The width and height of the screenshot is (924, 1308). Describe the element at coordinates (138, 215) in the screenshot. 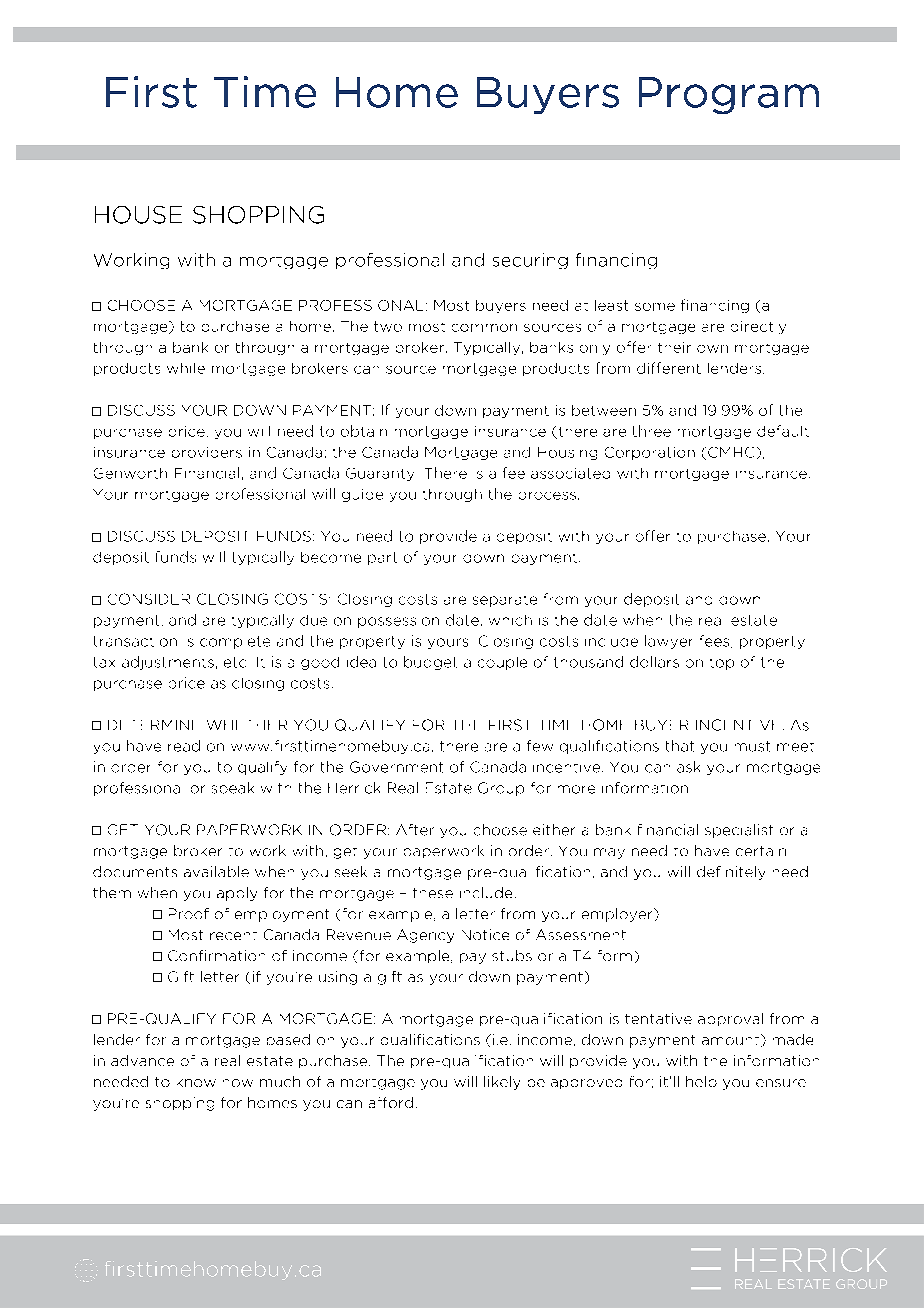

I see `HOUSE` at that location.
